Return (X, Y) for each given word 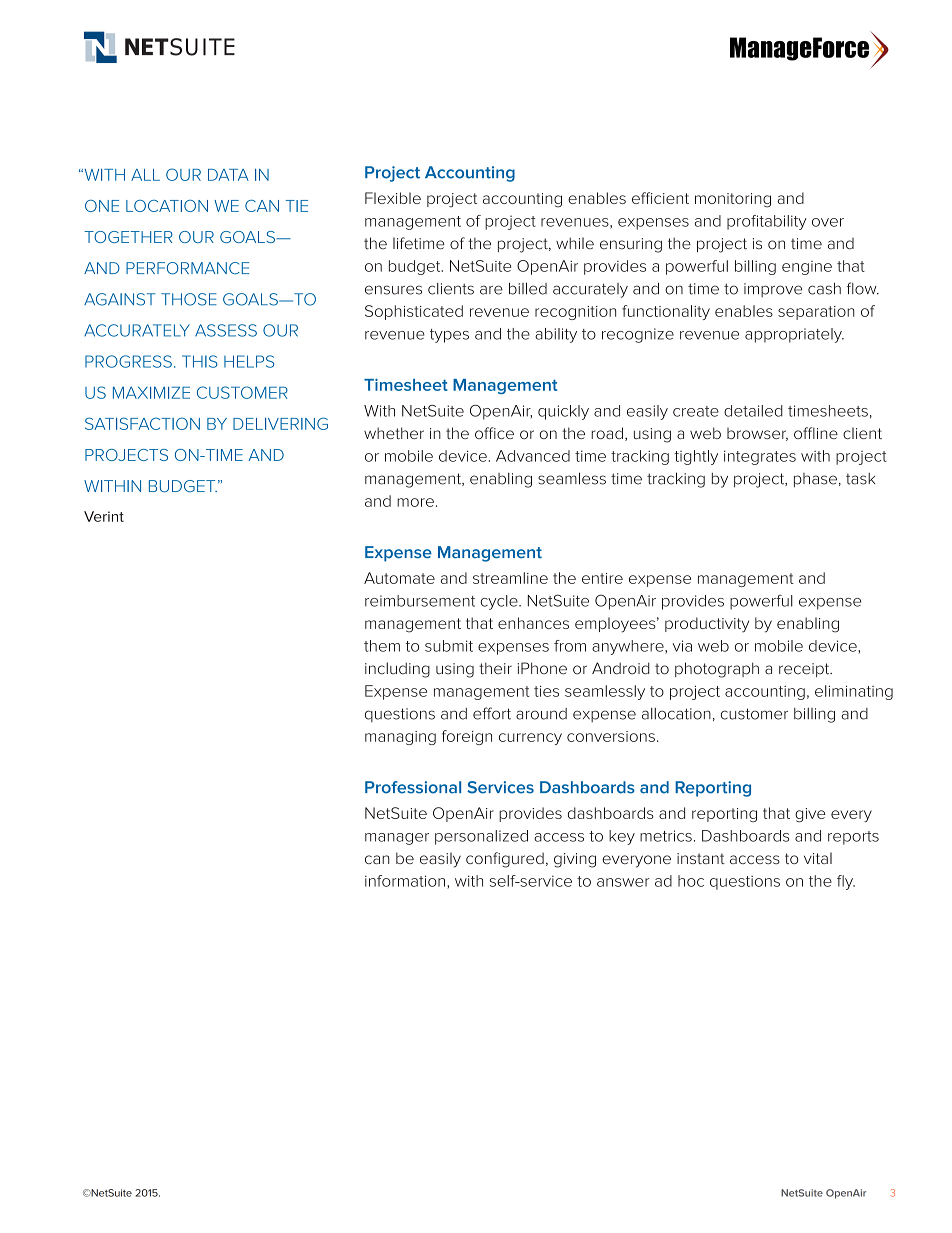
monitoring (733, 200)
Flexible (393, 198)
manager (397, 839)
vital (818, 858)
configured (505, 860)
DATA (228, 175)
